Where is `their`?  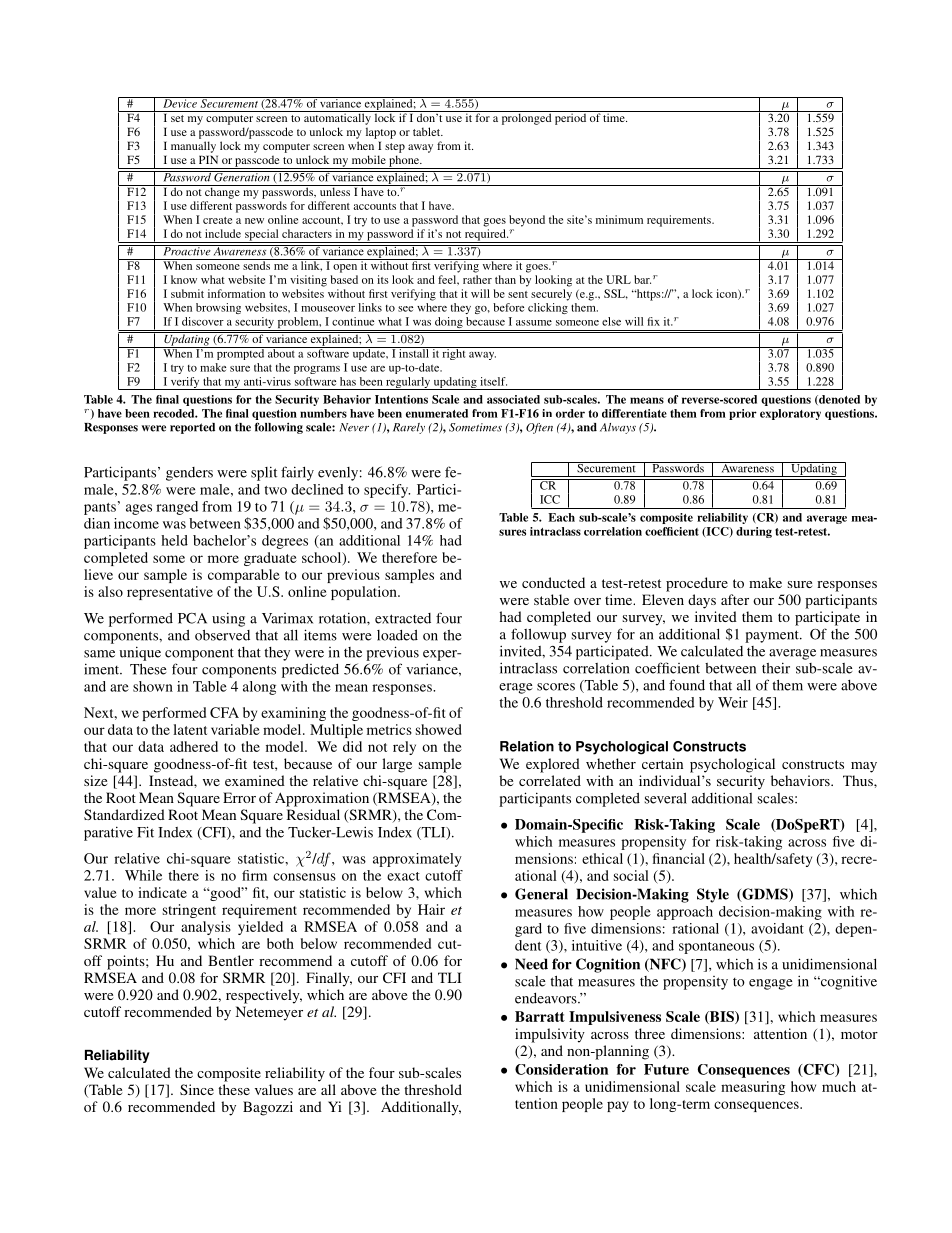 their is located at coordinates (776, 668).
